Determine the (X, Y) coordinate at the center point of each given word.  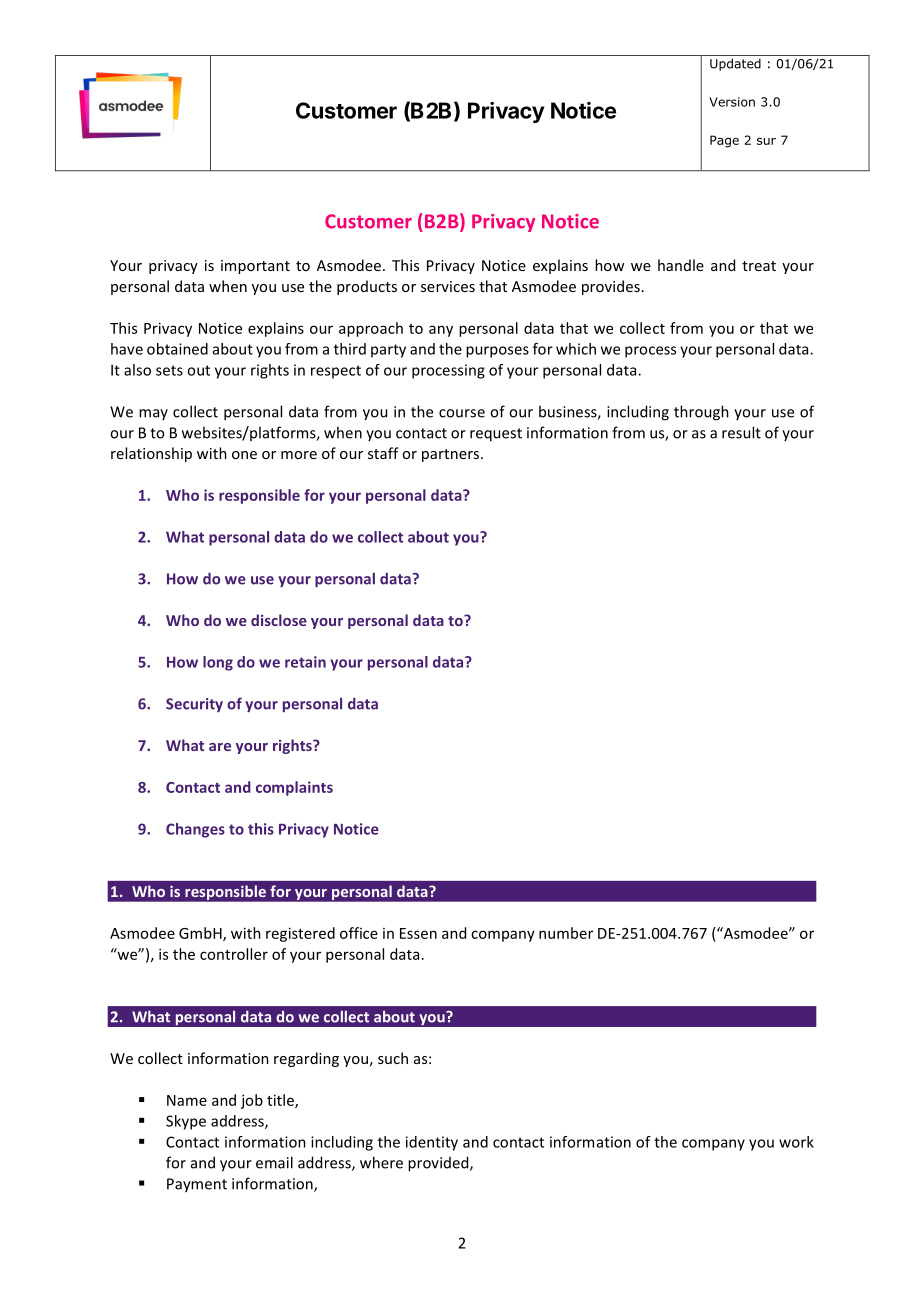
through (701, 413)
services (448, 286)
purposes (497, 352)
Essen (418, 933)
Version (732, 102)
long (218, 663)
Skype (186, 1122)
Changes (195, 830)
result (741, 432)
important (255, 267)
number (566, 933)
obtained (177, 349)
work (796, 1142)
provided (439, 1164)
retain (305, 662)
